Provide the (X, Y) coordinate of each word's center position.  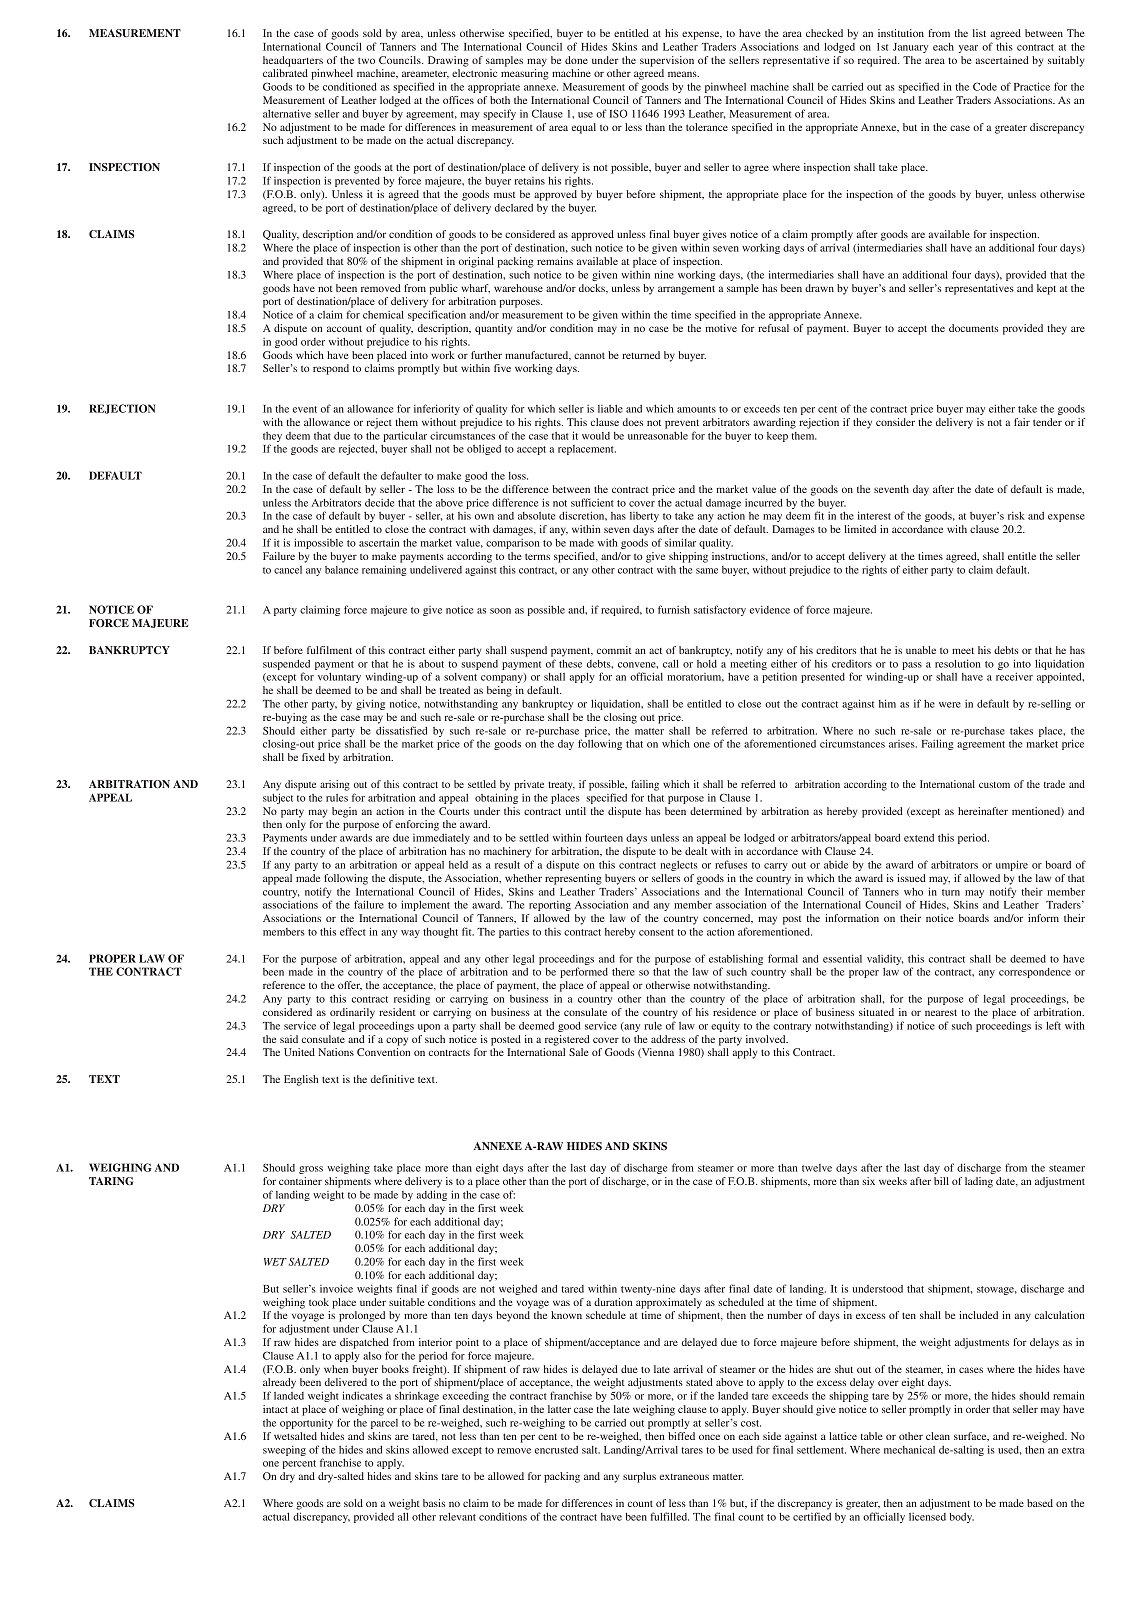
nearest (941, 1012)
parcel (384, 1424)
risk (1016, 515)
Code (985, 86)
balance (341, 570)
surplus (639, 1477)
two (366, 60)
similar (680, 542)
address (668, 1039)
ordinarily (352, 1013)
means (683, 74)
